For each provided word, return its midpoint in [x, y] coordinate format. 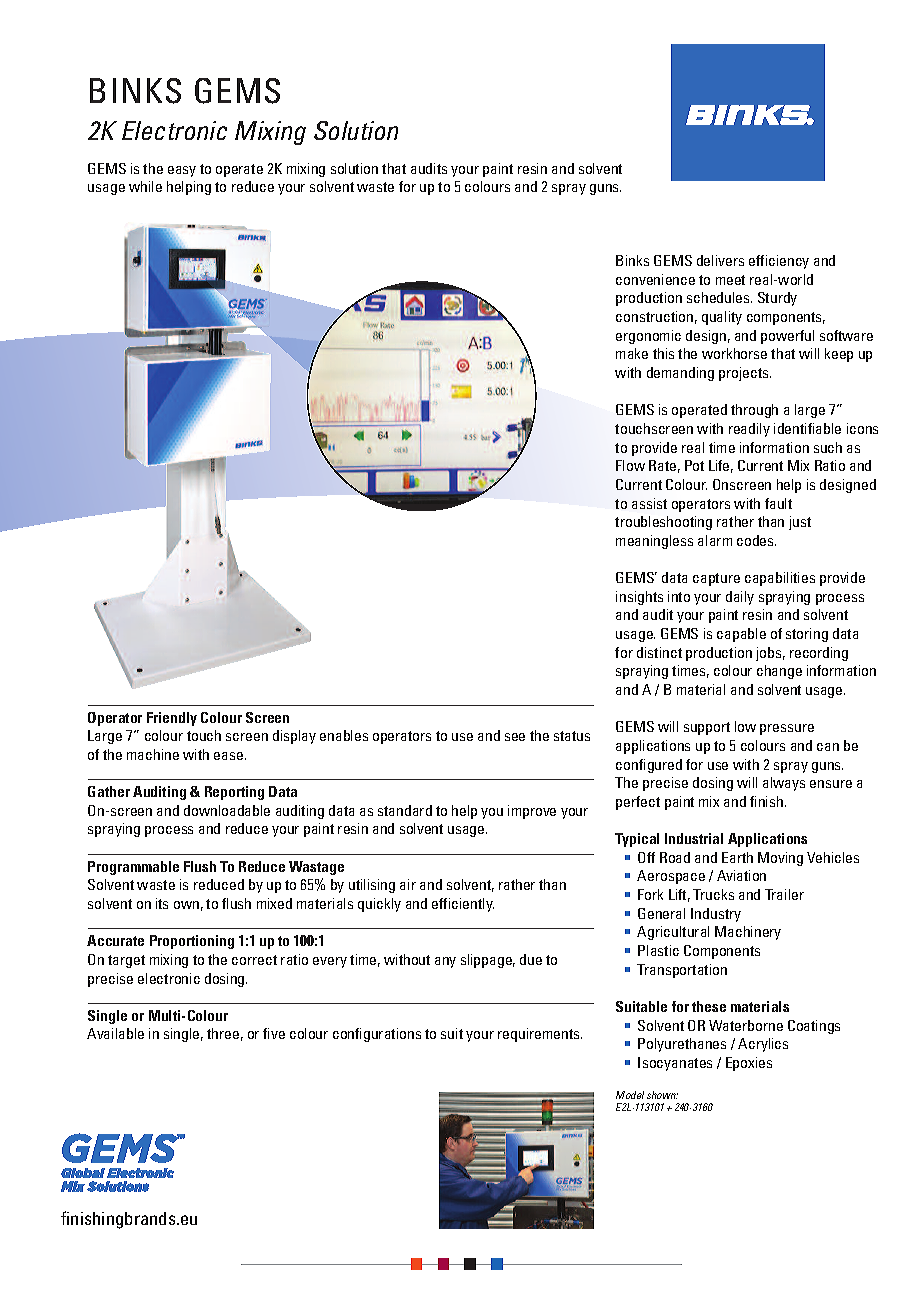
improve [532, 812]
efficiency [779, 262]
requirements [540, 1035]
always [784, 784]
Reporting [234, 793]
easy [182, 171]
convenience [655, 279]
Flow [630, 465]
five [274, 1033]
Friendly [172, 719]
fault [778, 503]
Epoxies [749, 1064]
